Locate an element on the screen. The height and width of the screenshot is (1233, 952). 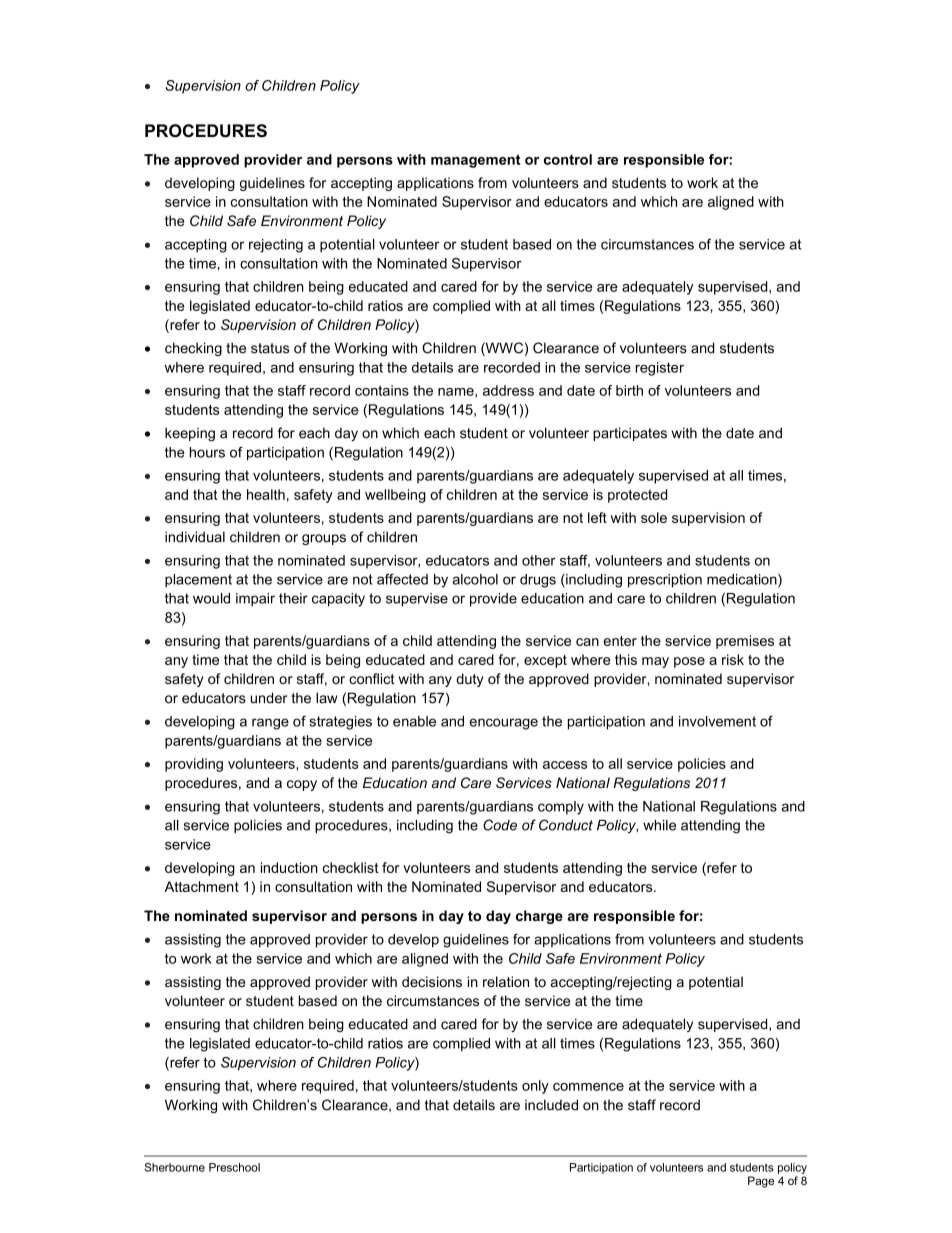
while is located at coordinates (659, 825).
